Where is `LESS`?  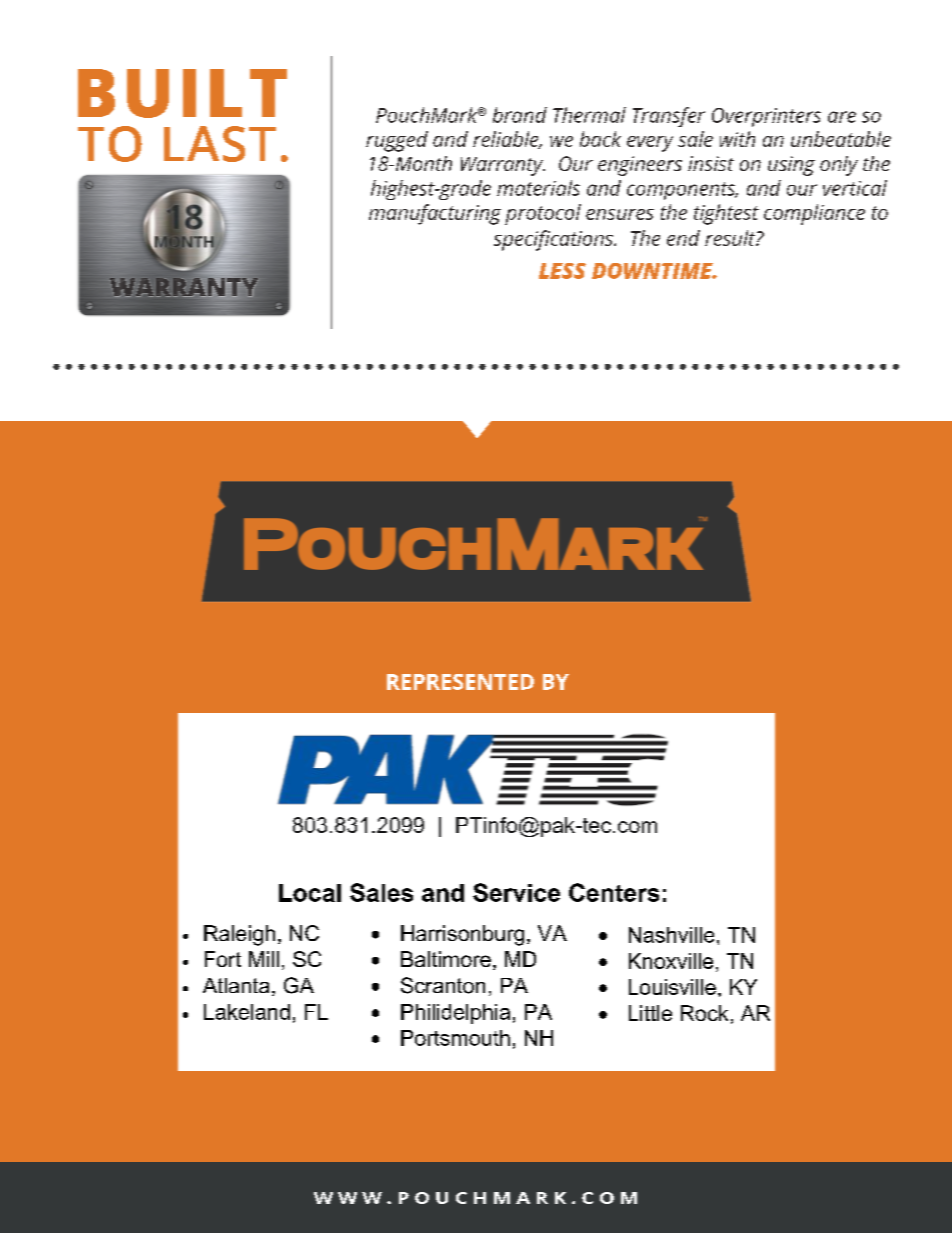
LESS is located at coordinates (562, 271).
